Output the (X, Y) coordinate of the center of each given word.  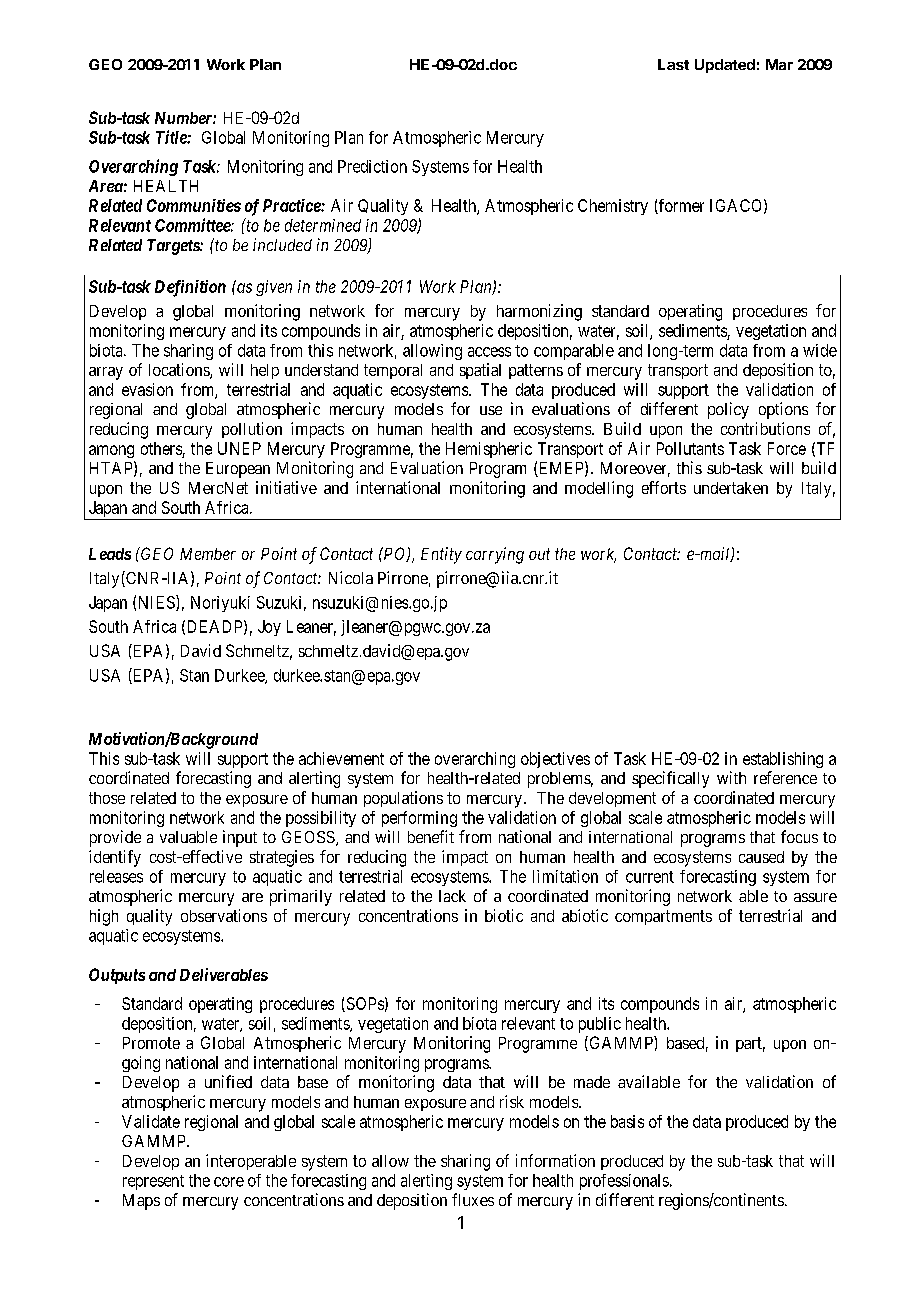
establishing (783, 760)
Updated (725, 66)
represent (153, 1182)
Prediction (372, 166)
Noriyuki (220, 604)
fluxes (473, 1199)
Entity (441, 555)
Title (172, 137)
